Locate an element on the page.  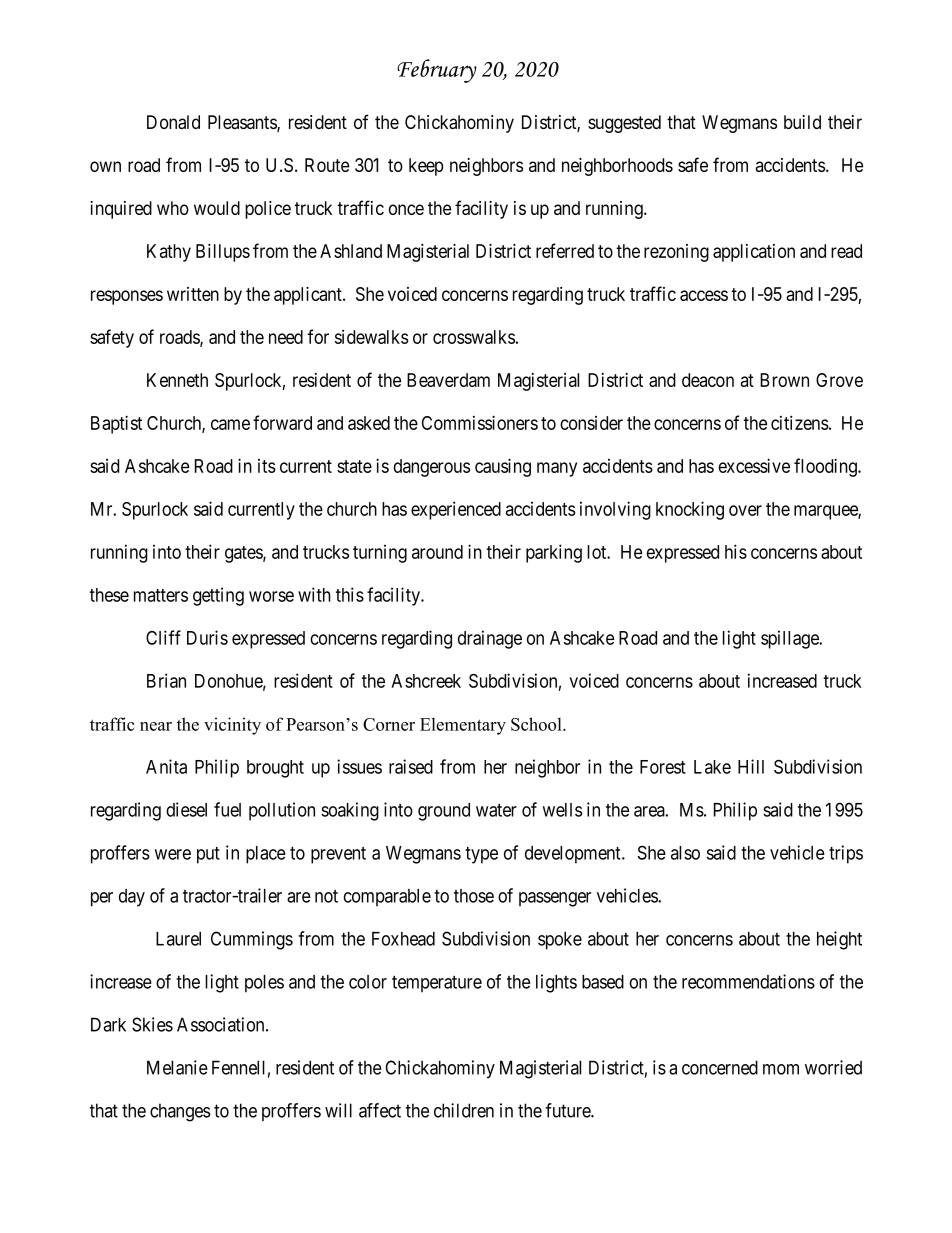
Melanie is located at coordinates (177, 1067).
